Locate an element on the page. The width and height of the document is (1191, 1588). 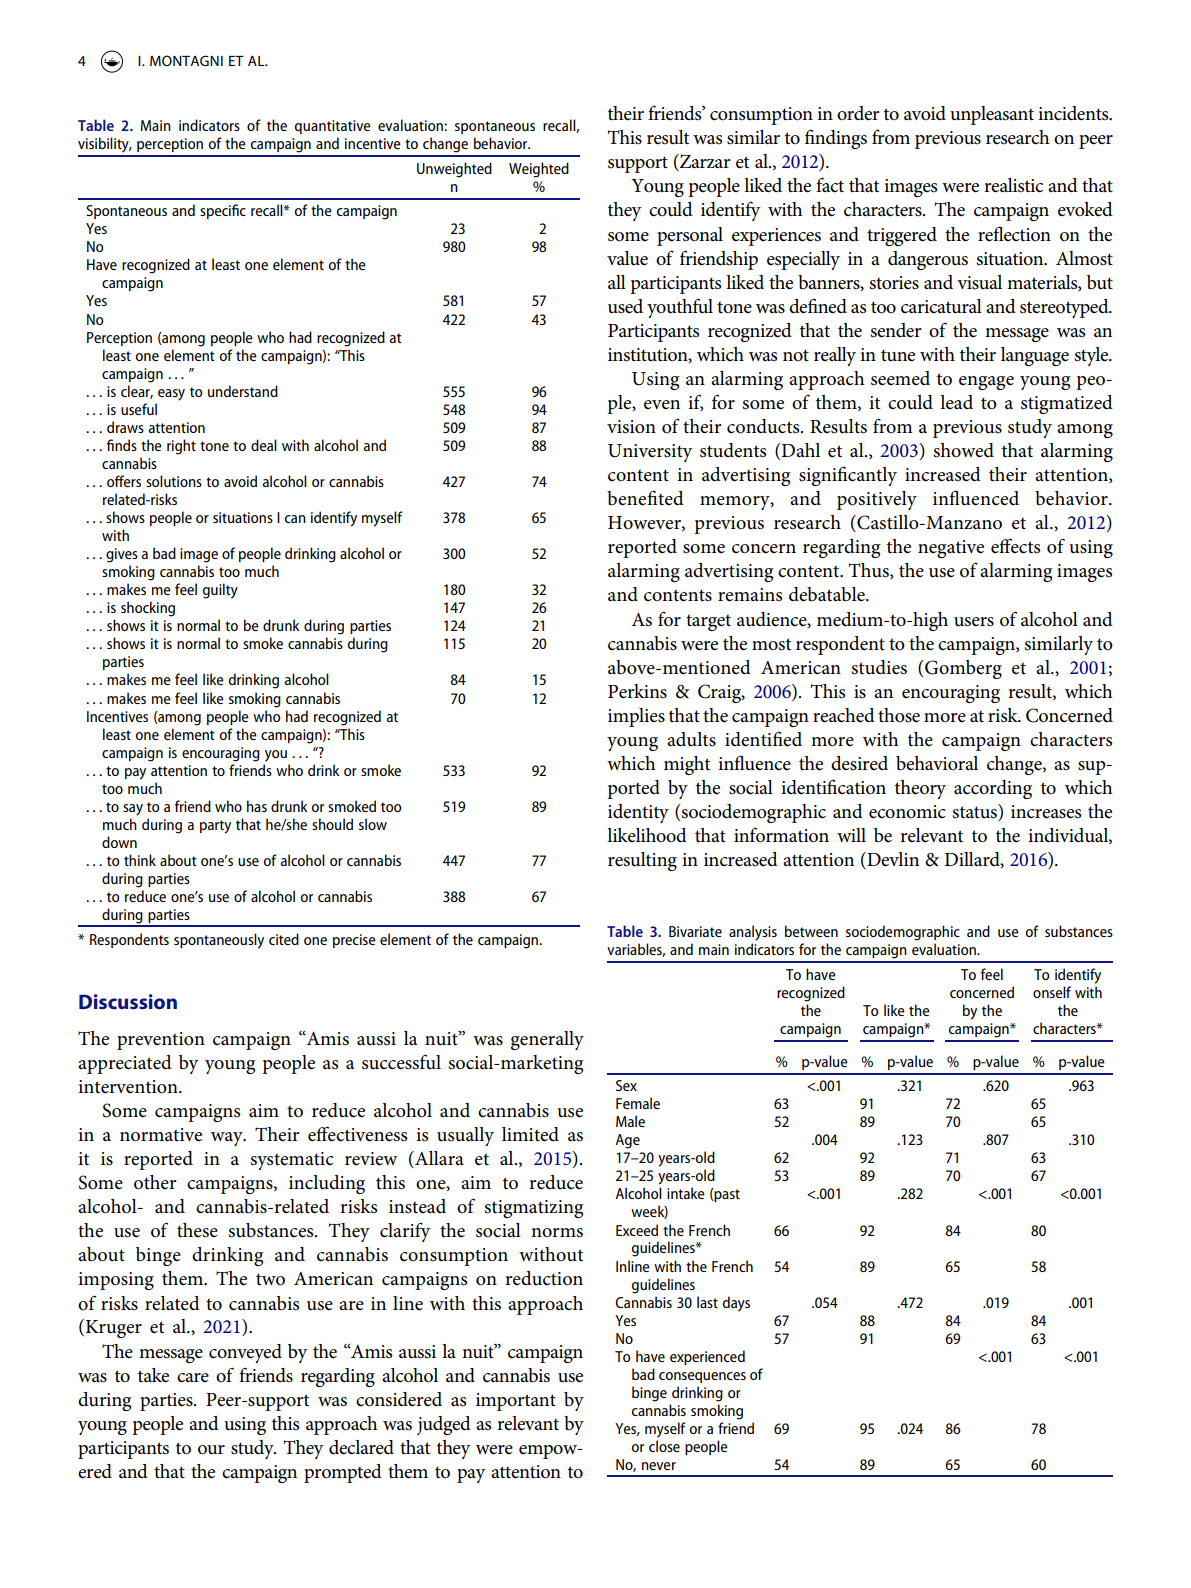
realistic is located at coordinates (1013, 185).
